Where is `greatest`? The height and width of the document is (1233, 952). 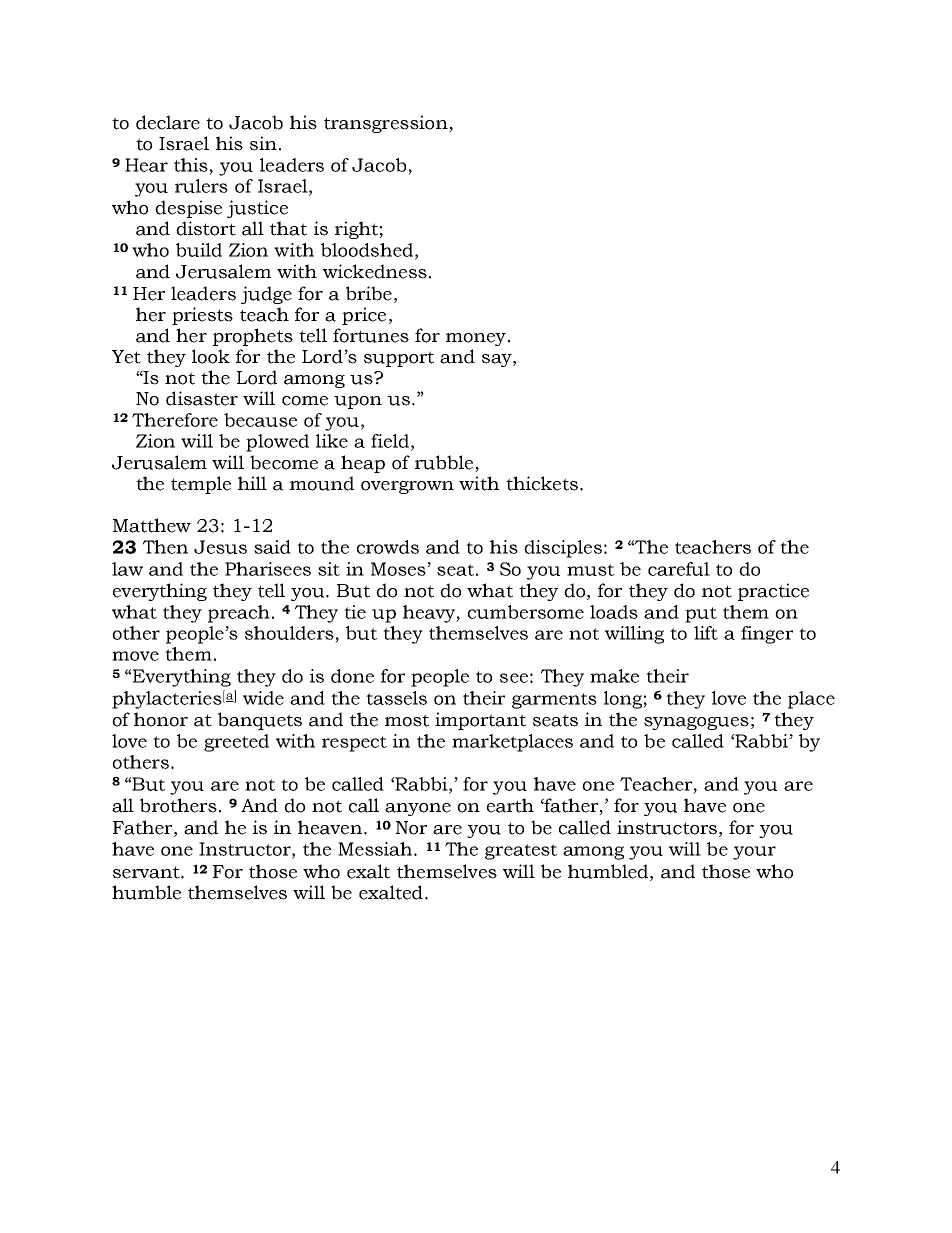
greatest is located at coordinates (521, 852).
